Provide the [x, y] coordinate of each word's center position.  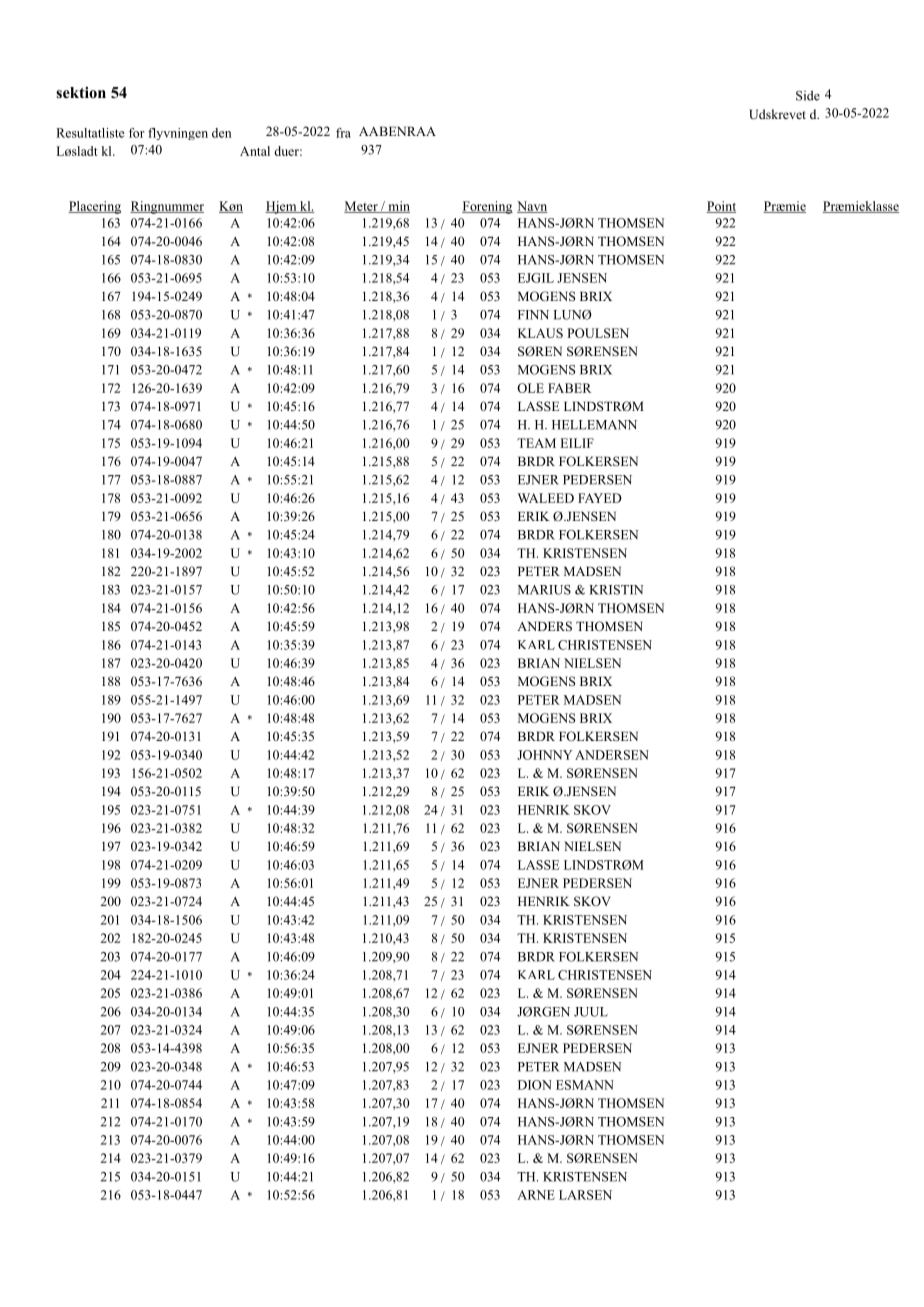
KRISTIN [616, 590]
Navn [532, 207]
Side [808, 95]
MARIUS [544, 590]
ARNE [536, 1195]
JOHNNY [544, 755]
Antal [255, 151]
